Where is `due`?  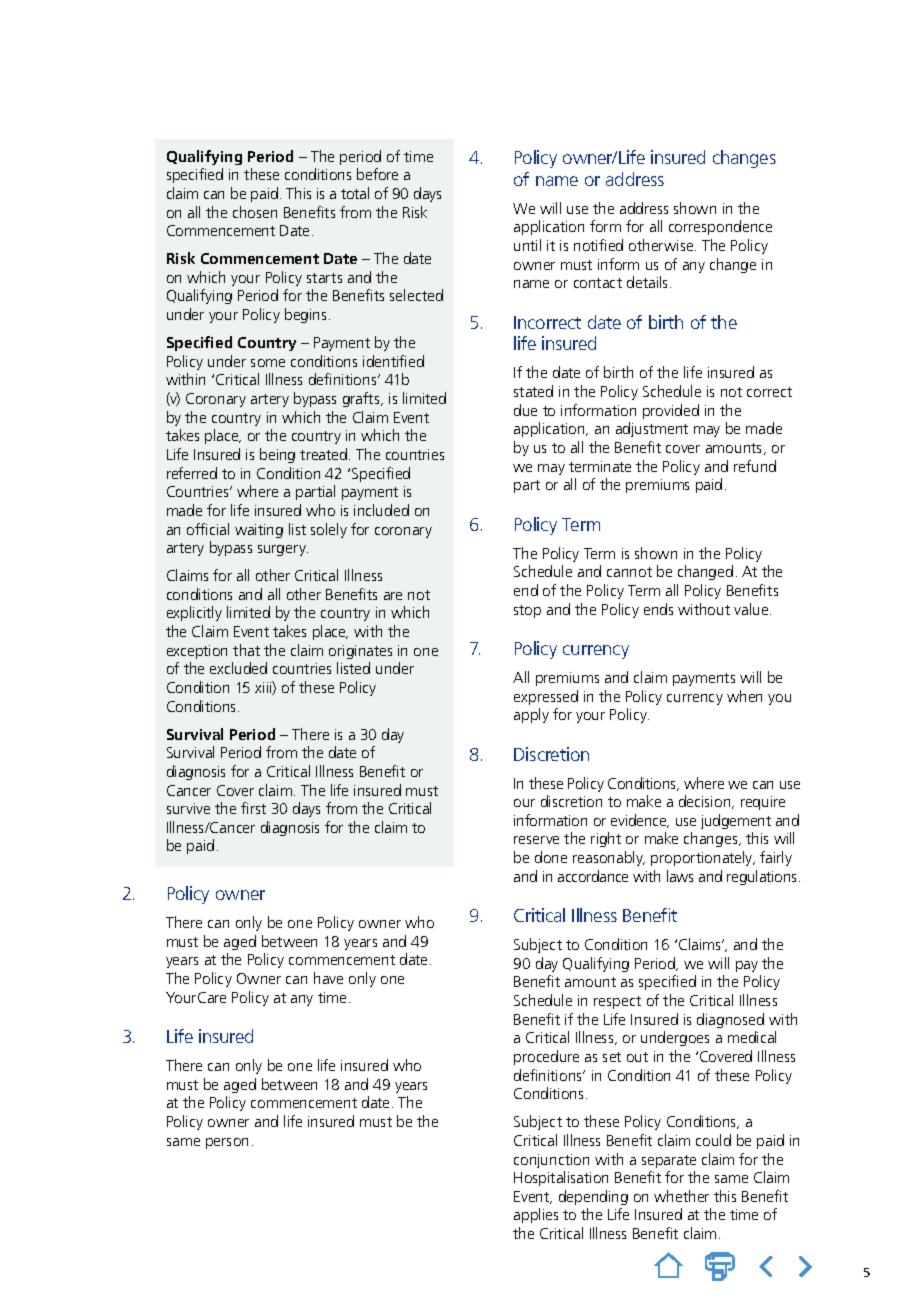 due is located at coordinates (525, 410).
